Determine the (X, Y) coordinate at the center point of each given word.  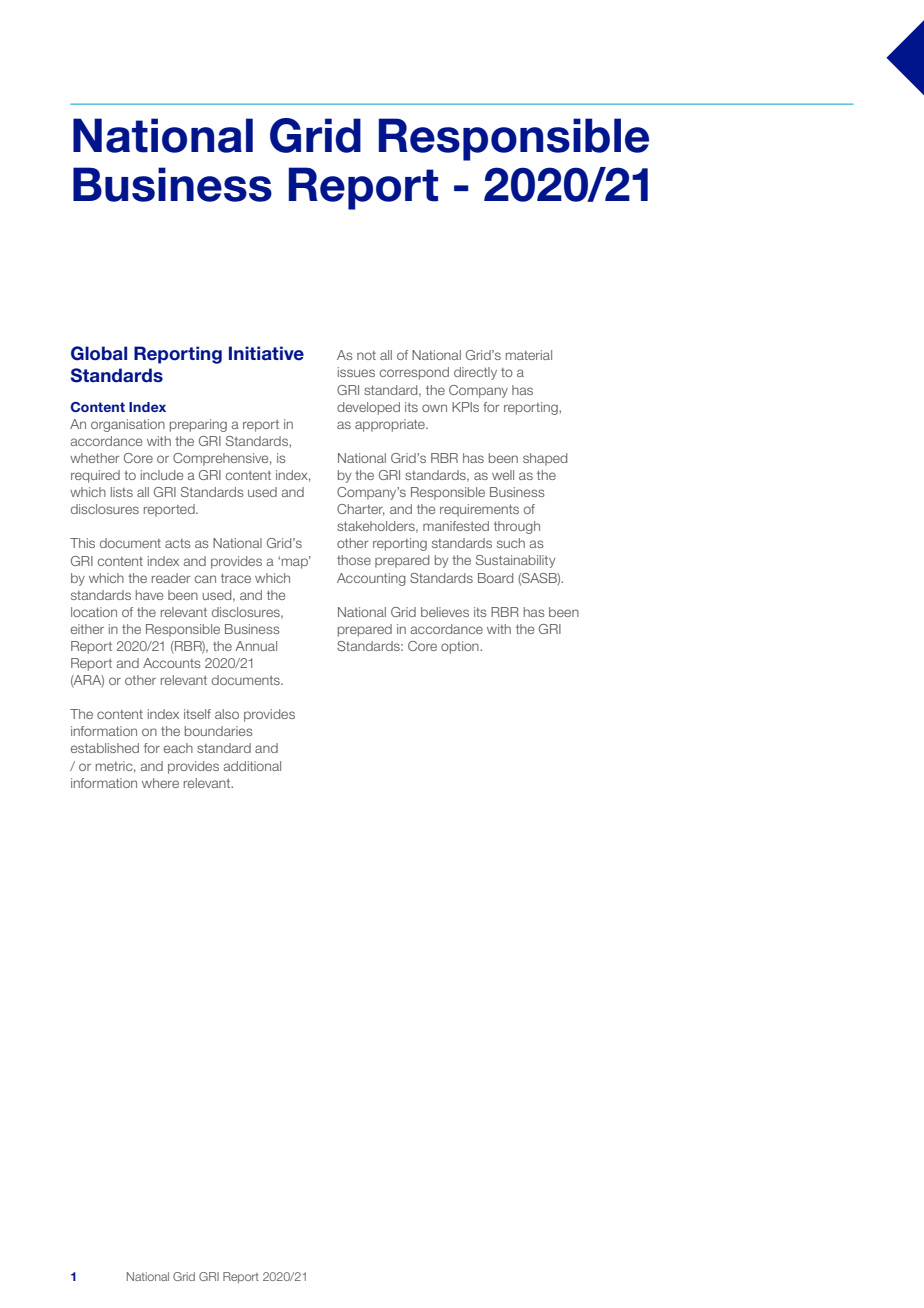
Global (99, 353)
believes (445, 612)
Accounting (371, 579)
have (149, 595)
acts (177, 543)
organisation (128, 425)
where (160, 783)
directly (475, 373)
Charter (361, 510)
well (503, 475)
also (227, 714)
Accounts (171, 663)
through (517, 527)
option (461, 647)
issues (356, 372)
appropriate (391, 425)
